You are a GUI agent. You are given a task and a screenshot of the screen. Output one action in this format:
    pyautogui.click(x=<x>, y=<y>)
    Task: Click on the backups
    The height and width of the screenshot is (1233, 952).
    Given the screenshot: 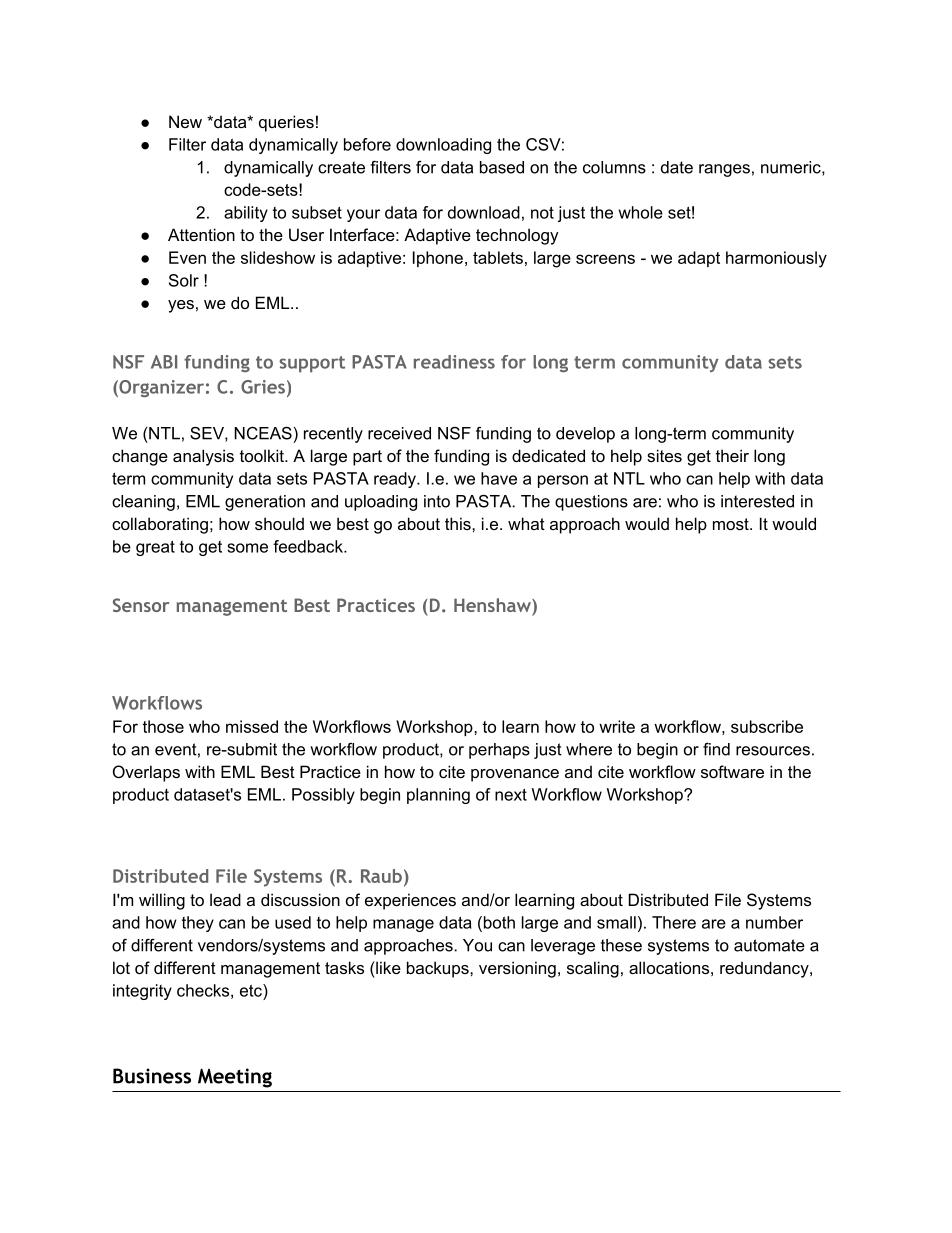 What is the action you would take?
    pyautogui.click(x=439, y=969)
